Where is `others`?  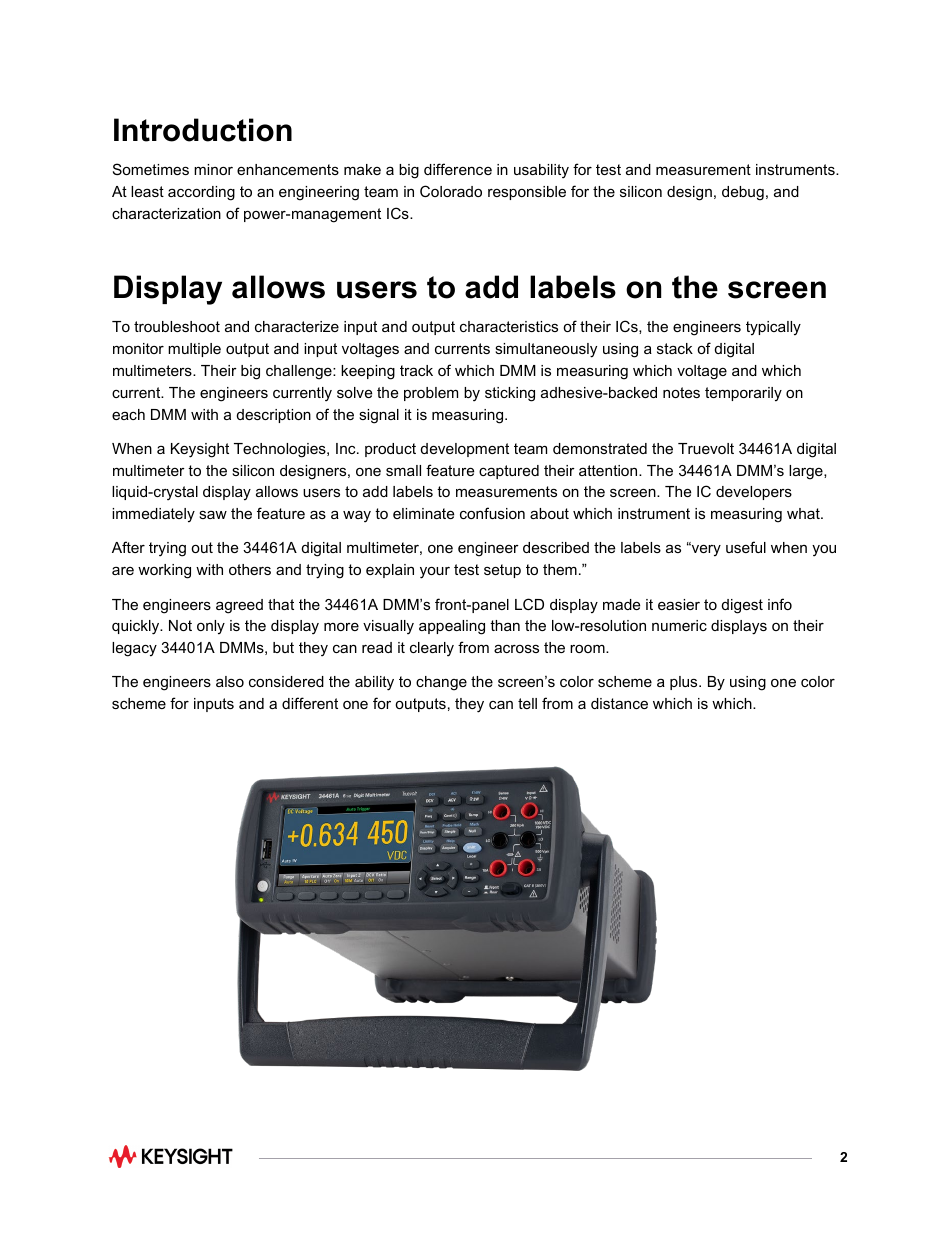
others is located at coordinates (250, 569).
